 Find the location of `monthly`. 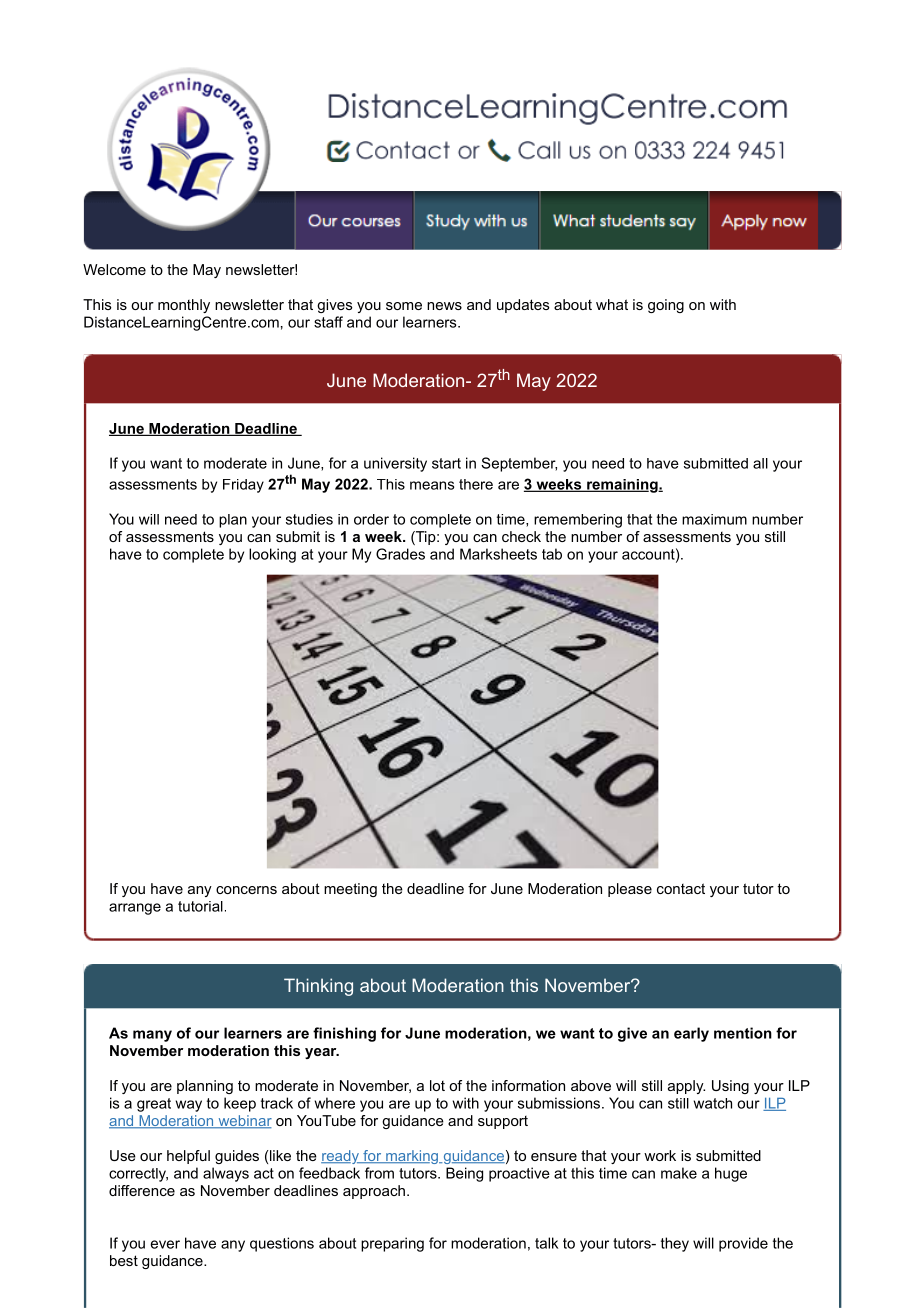

monthly is located at coordinates (184, 306).
